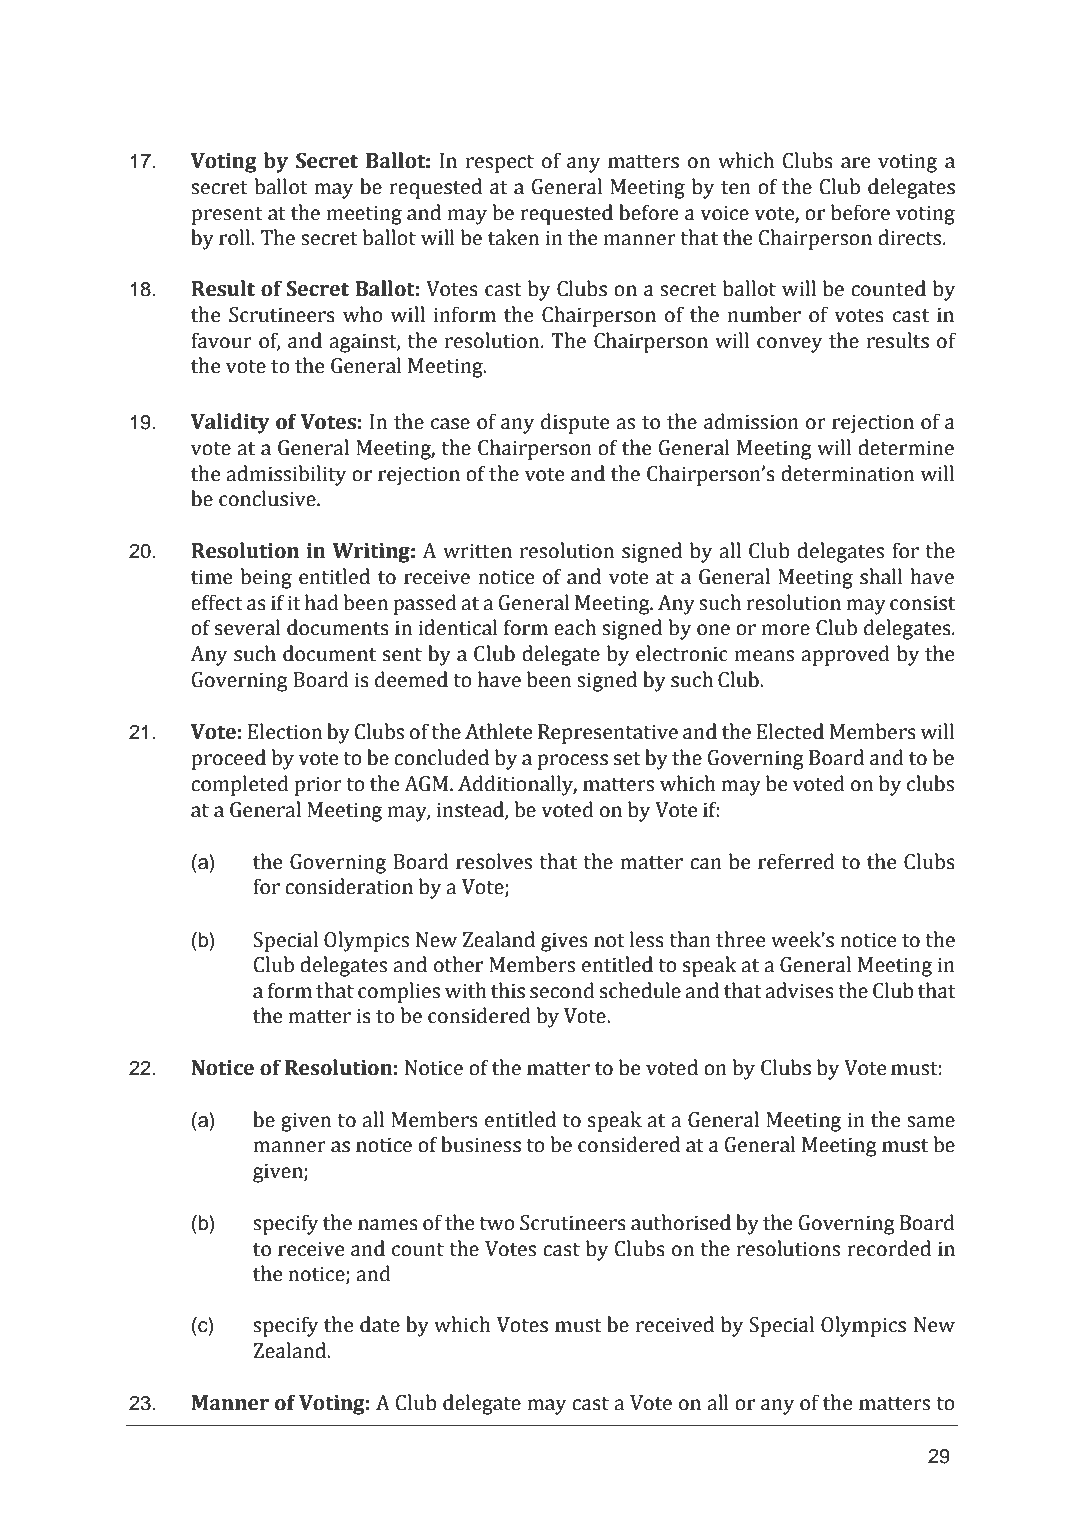 This screenshot has height=1533, width=1084. What do you see at coordinates (855, 163) in the screenshot?
I see `are` at bounding box center [855, 163].
